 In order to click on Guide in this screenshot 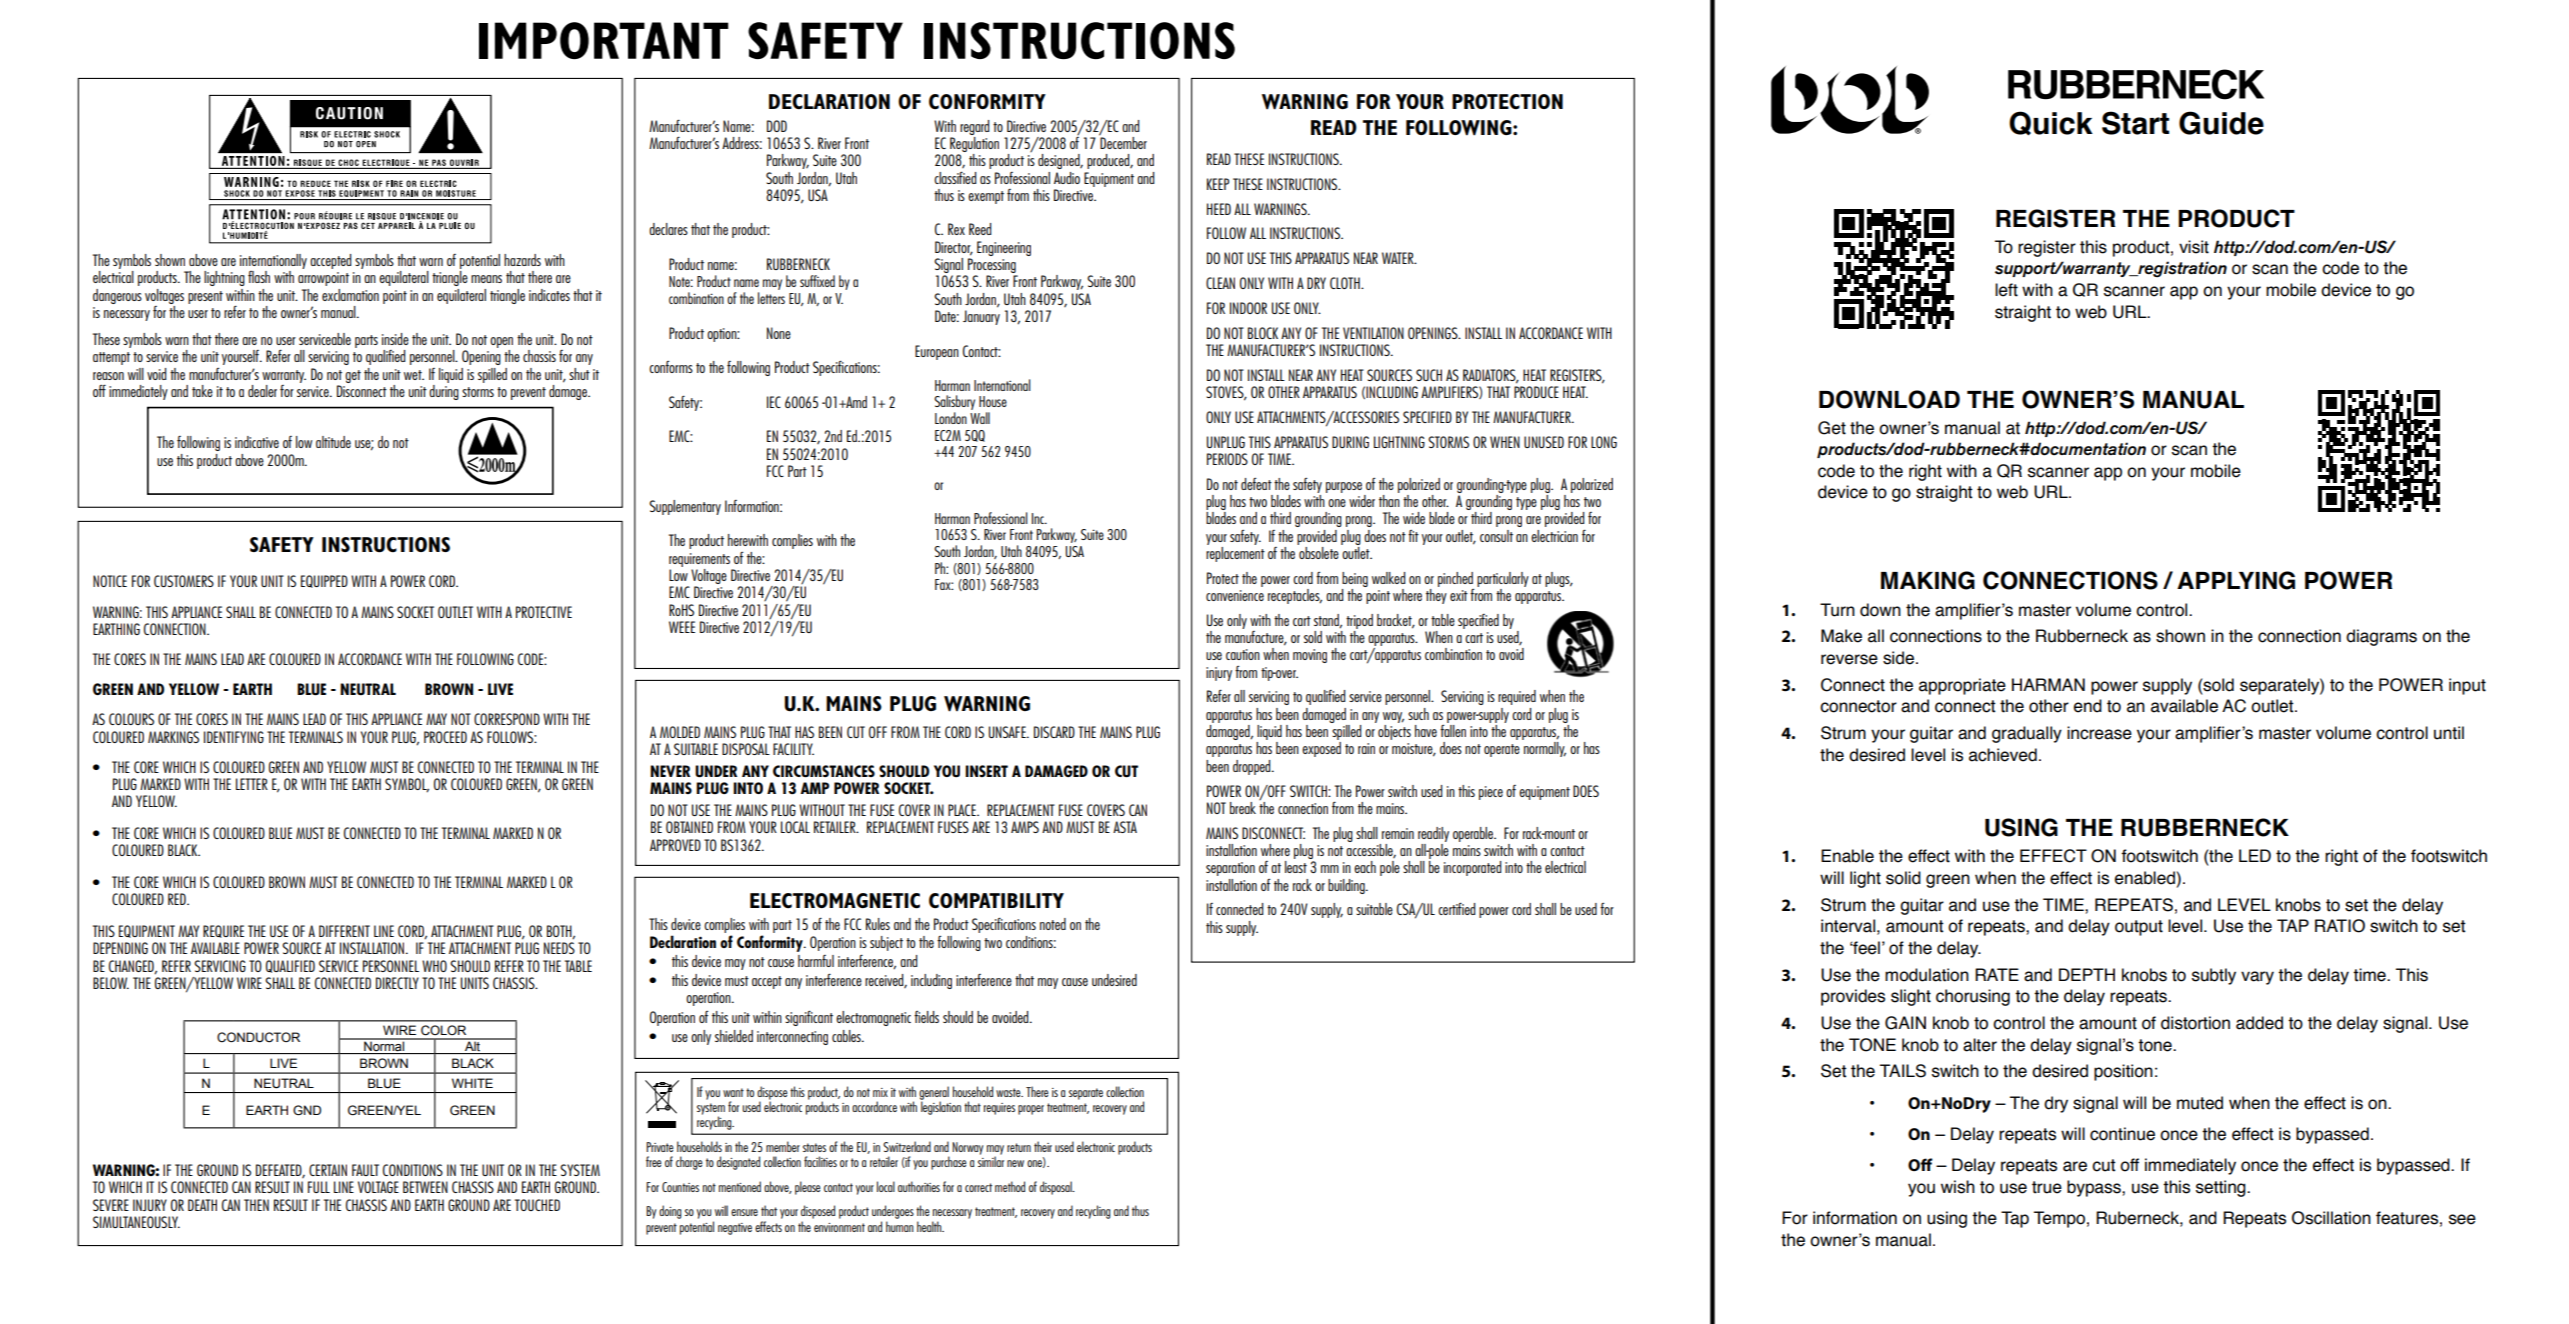, I will do `click(2221, 123)`.
